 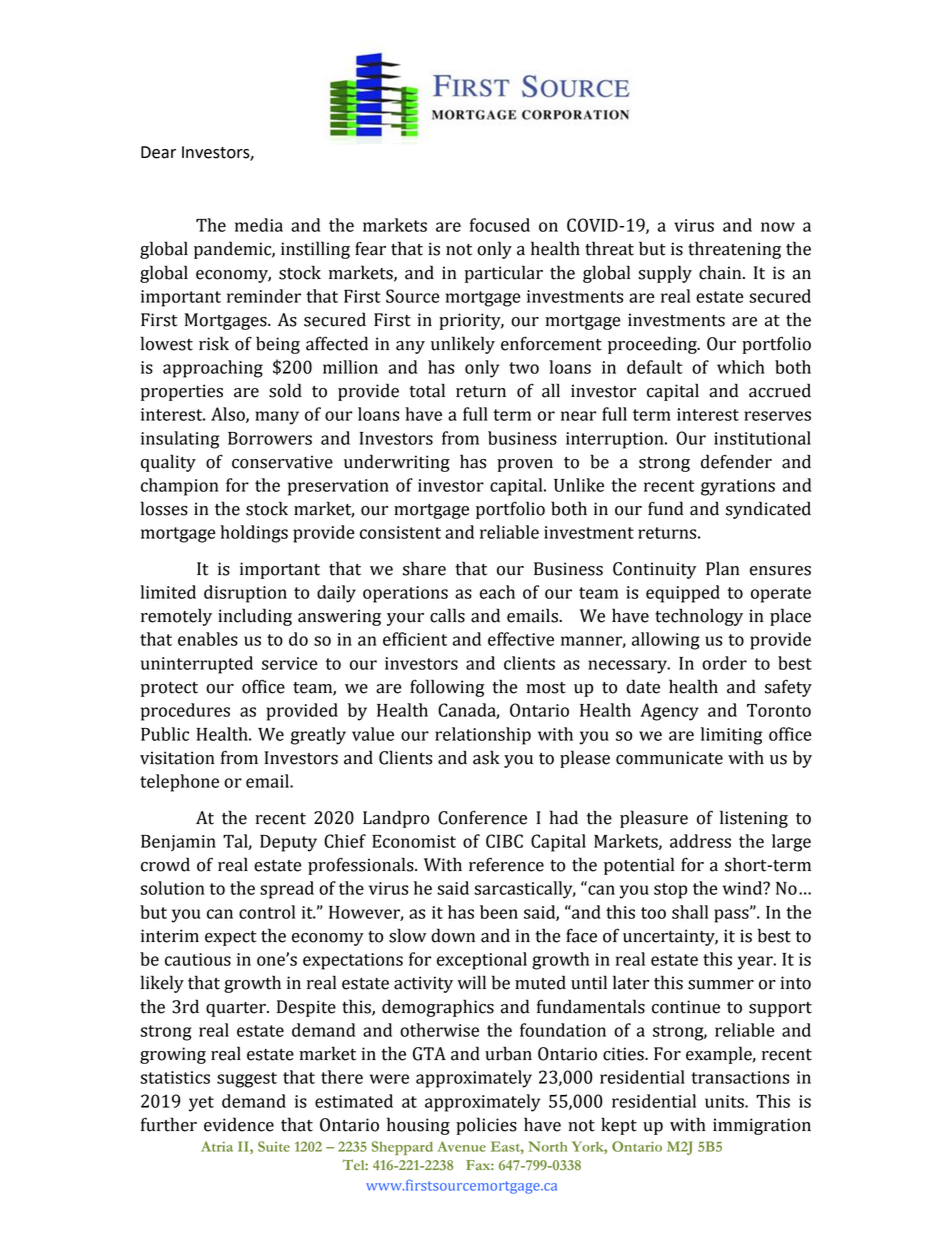 What do you see at coordinates (500, 225) in the screenshot?
I see `focused` at bounding box center [500, 225].
